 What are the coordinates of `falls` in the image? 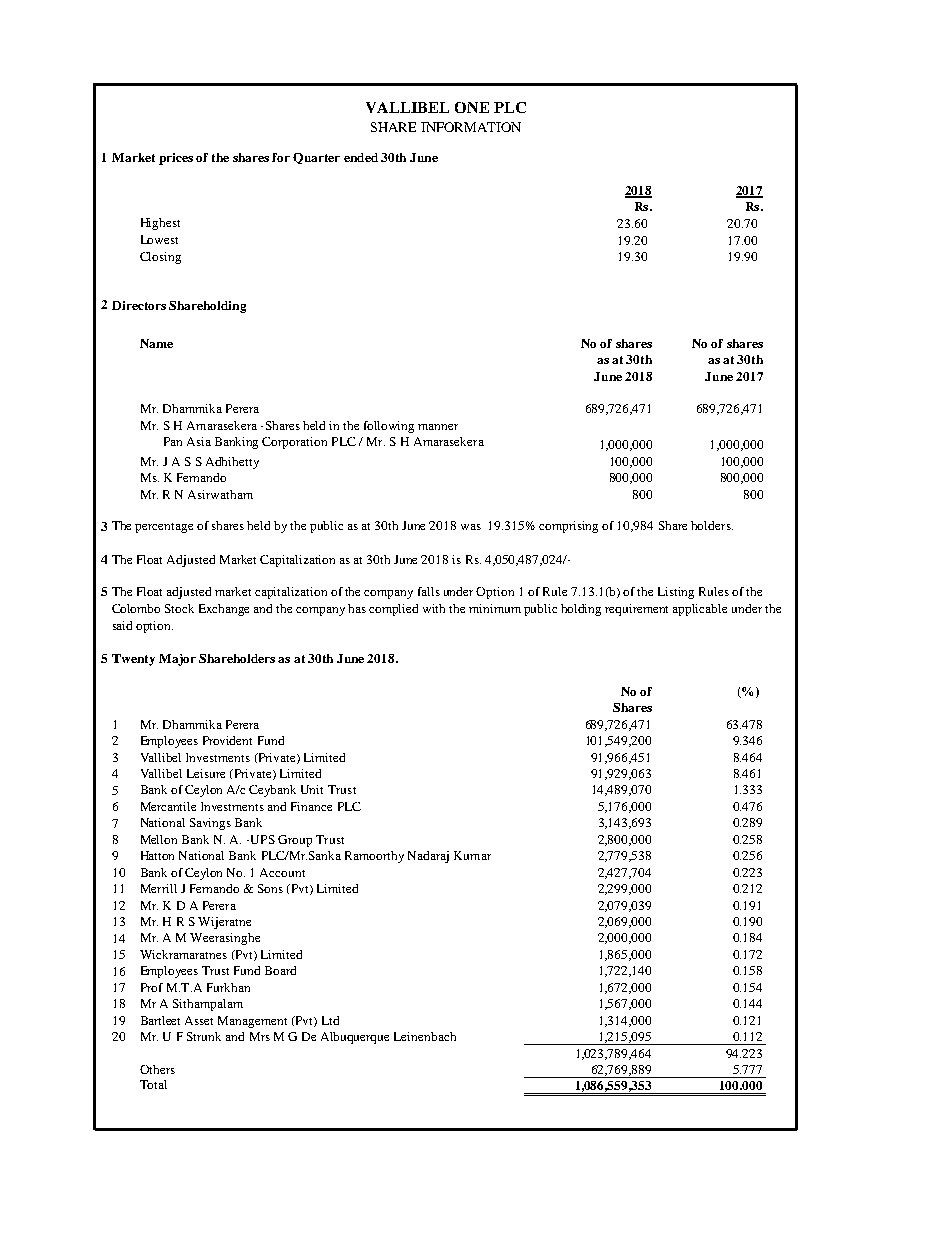 It's located at (429, 591).
